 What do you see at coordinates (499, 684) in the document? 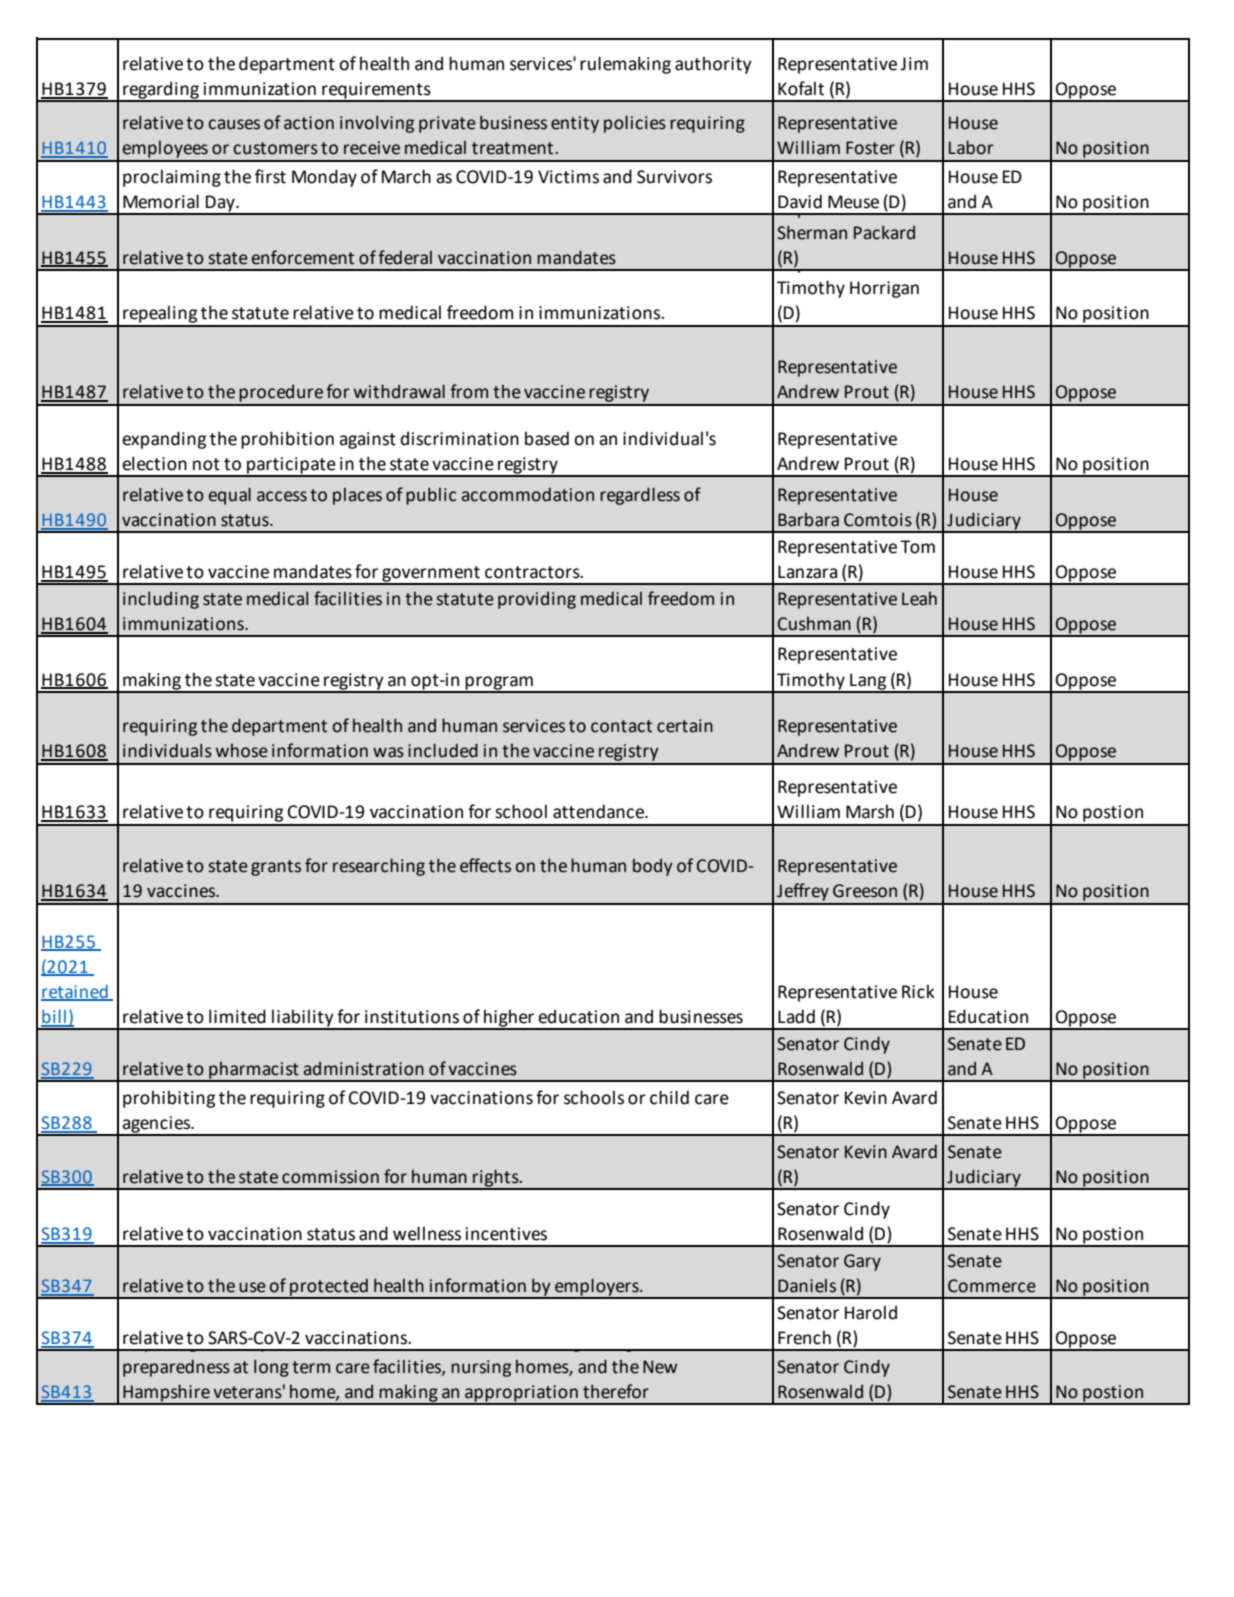
I see `program` at bounding box center [499, 684].
